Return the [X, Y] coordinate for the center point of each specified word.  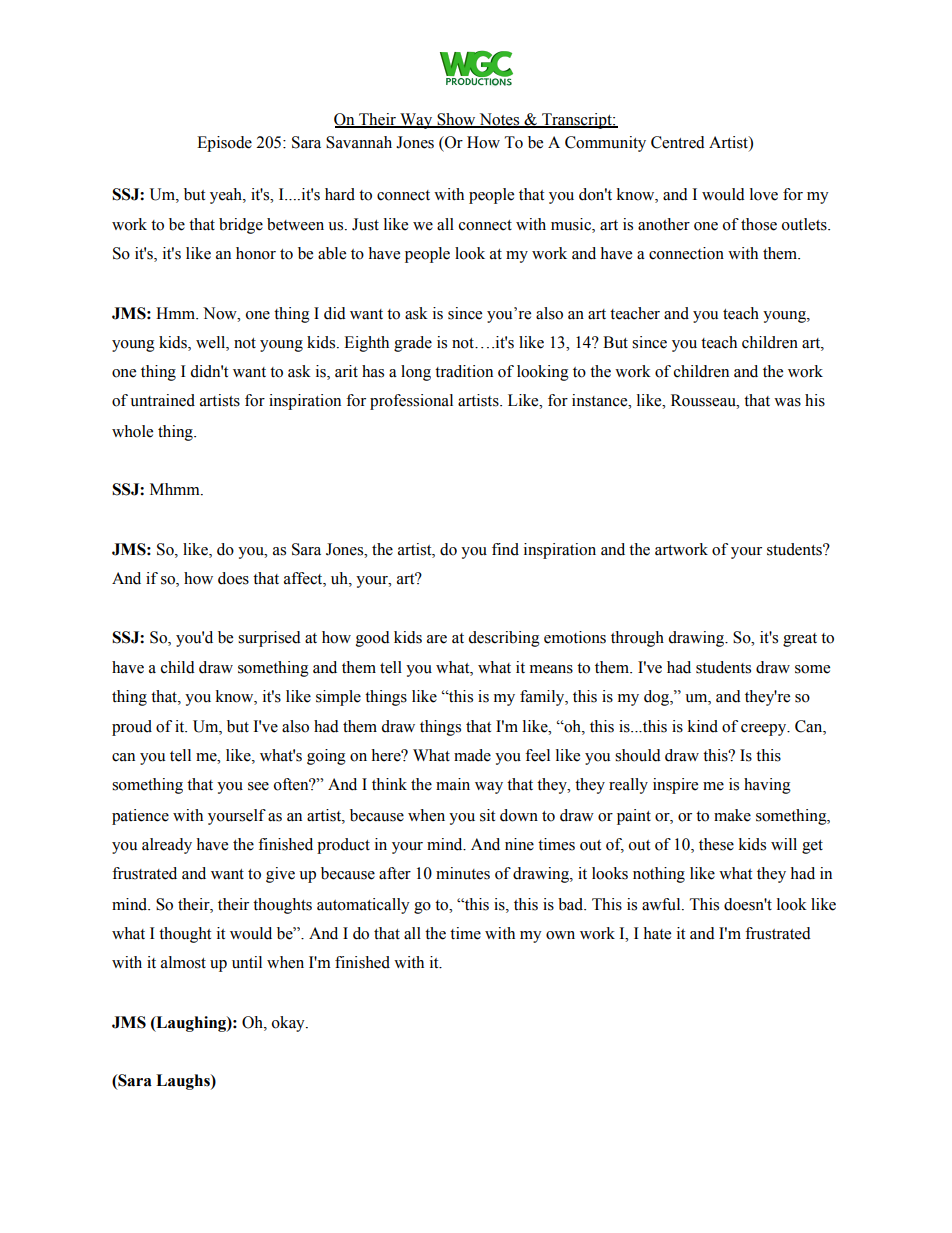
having [767, 786]
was [787, 402]
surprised [269, 639]
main [453, 784]
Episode [224, 144]
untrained [162, 400]
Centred [678, 142]
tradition [464, 371]
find [505, 549]
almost [183, 962]
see [258, 786]
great [800, 640]
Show [456, 120]
